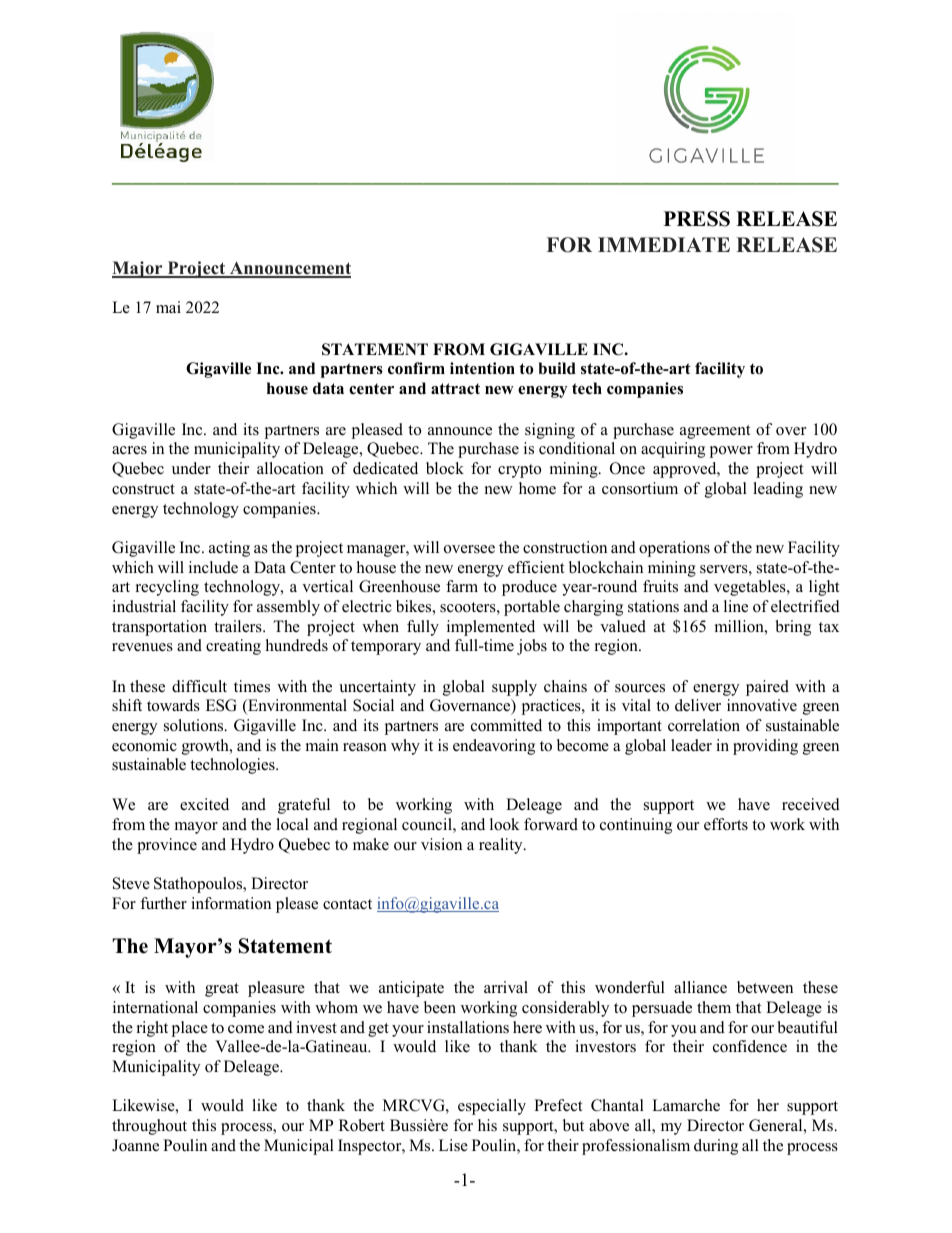 The width and height of the image is (952, 1233). I want to click on during, so click(716, 1147).
